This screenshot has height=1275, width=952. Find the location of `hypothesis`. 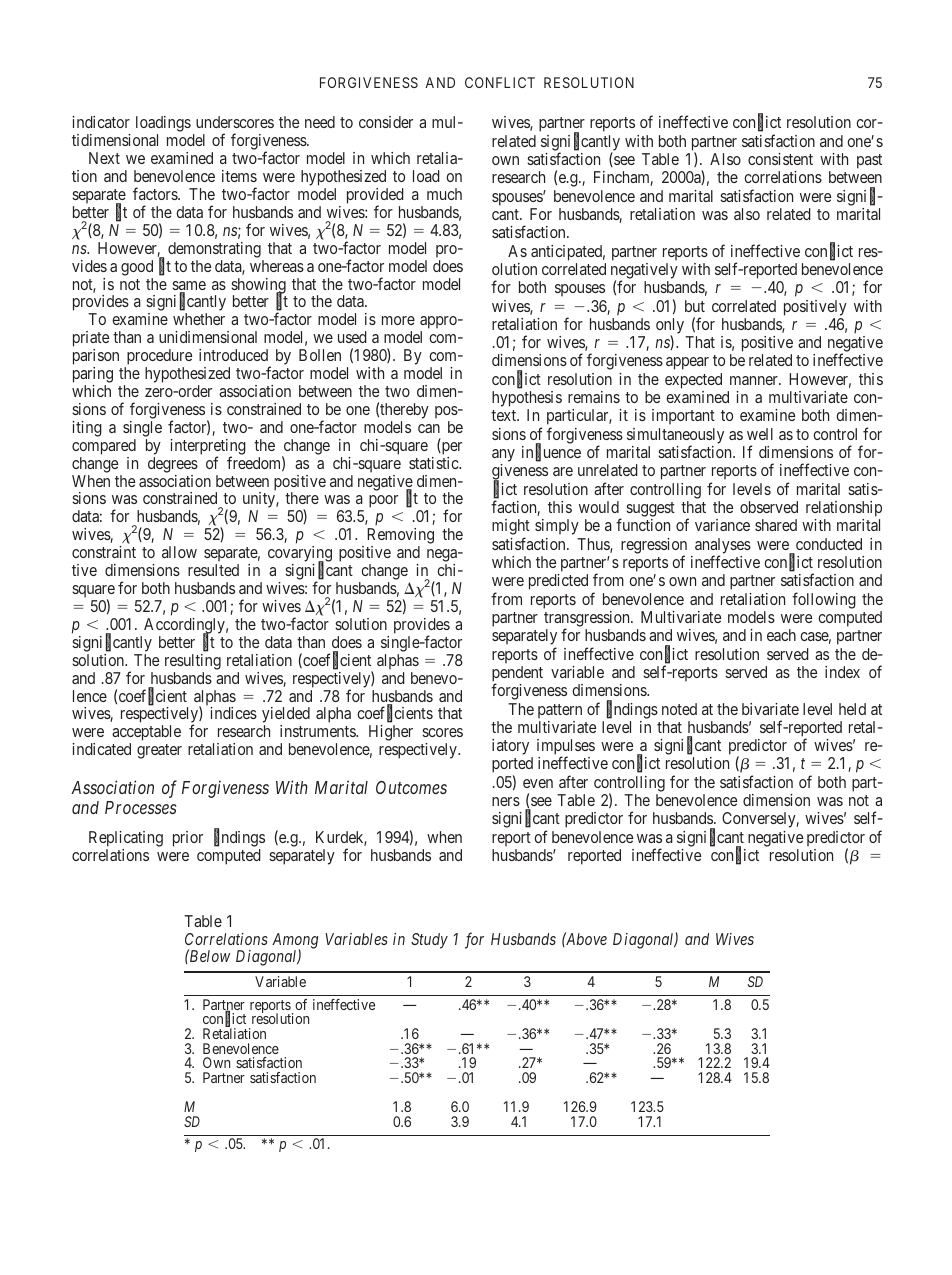

hypothesis is located at coordinates (527, 400).
